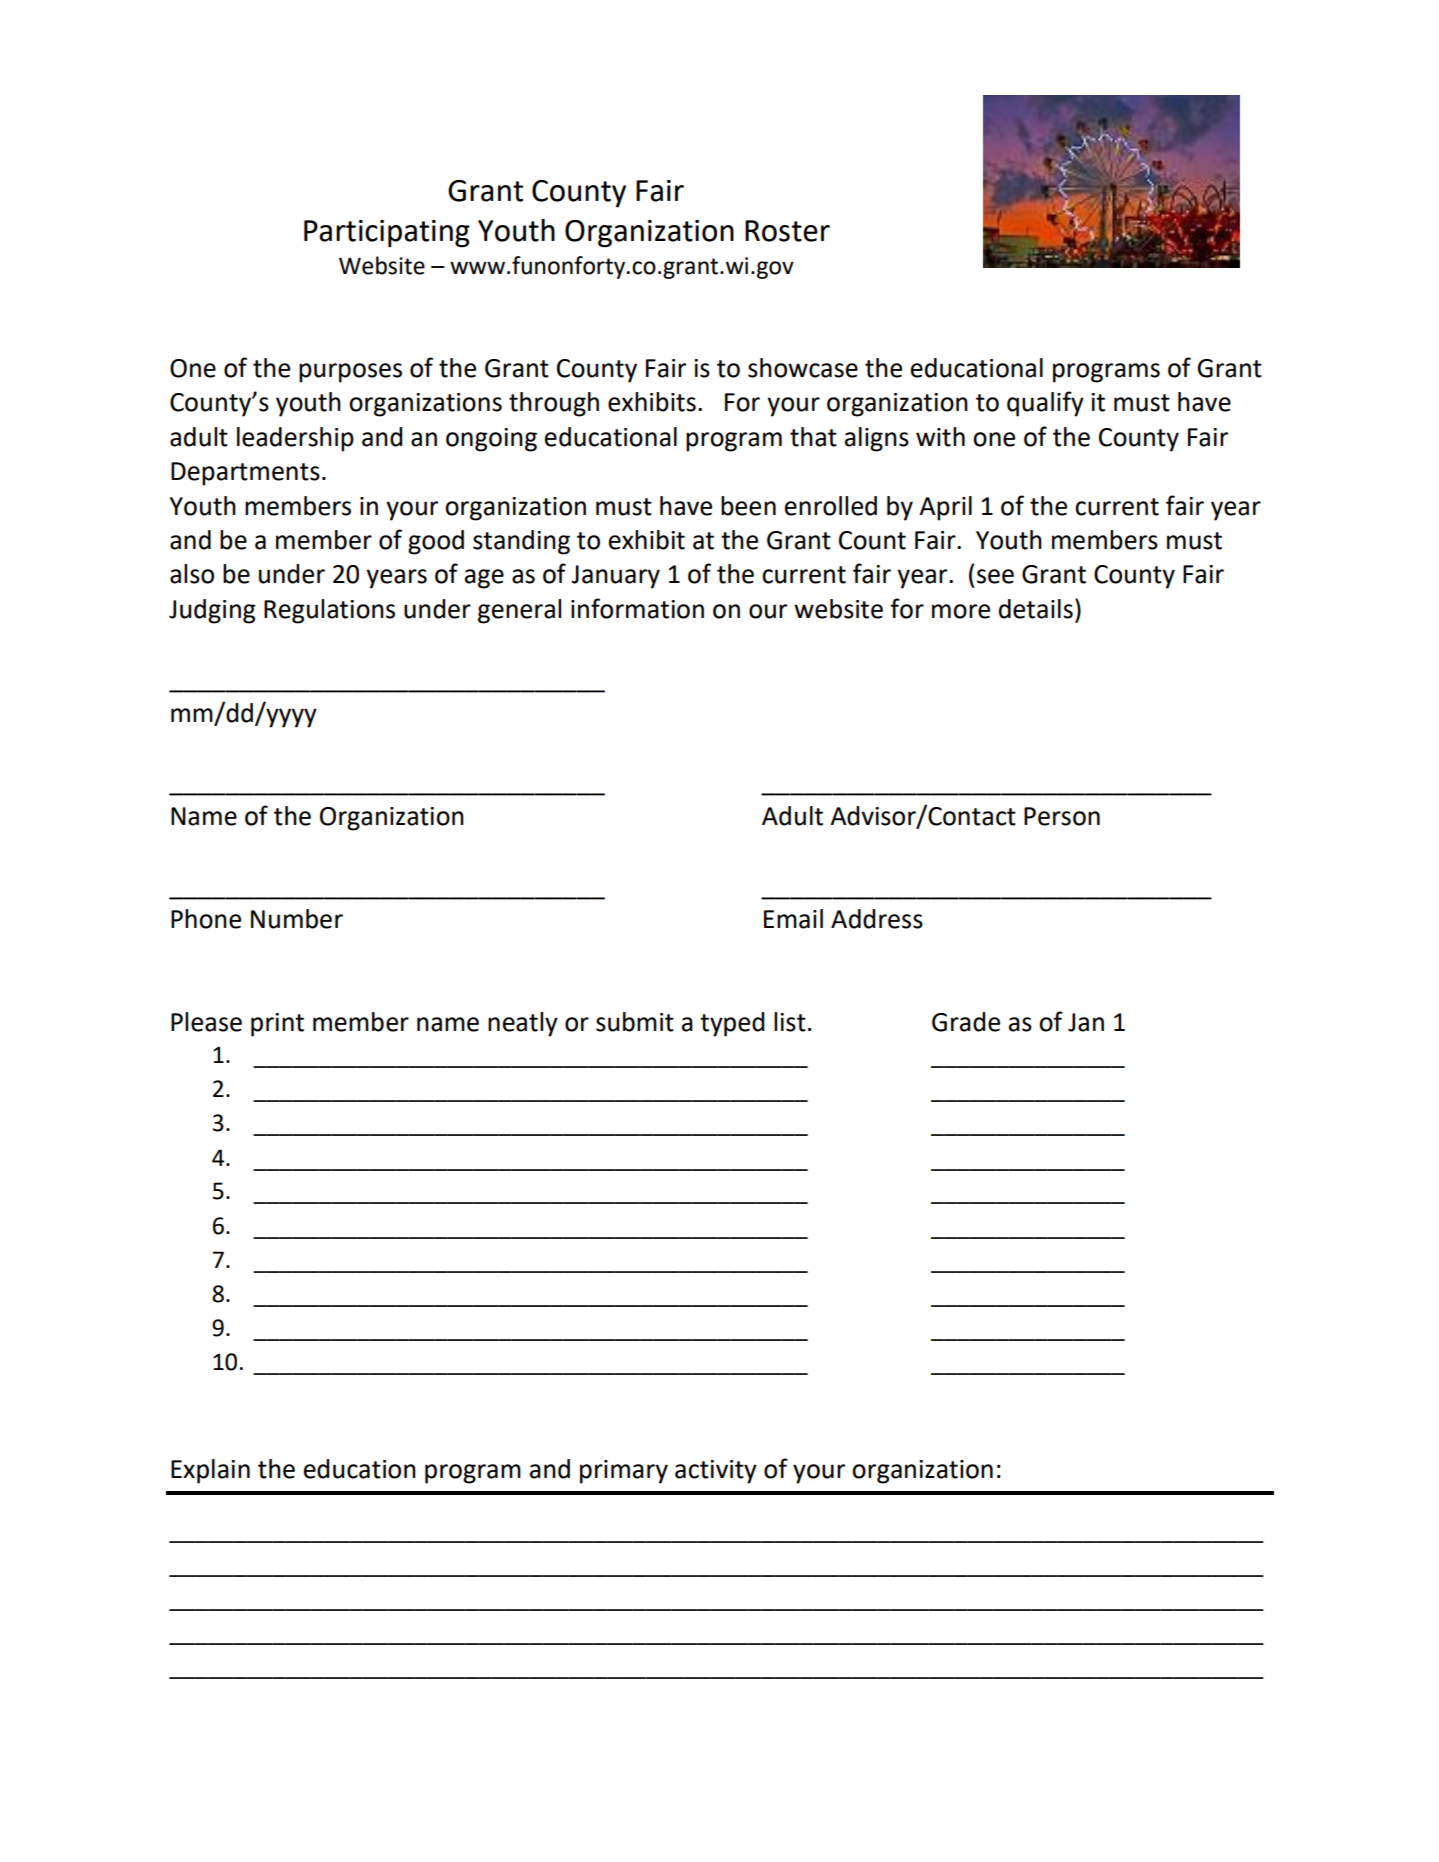 The image size is (1439, 1862). I want to click on Participating, so click(387, 234).
